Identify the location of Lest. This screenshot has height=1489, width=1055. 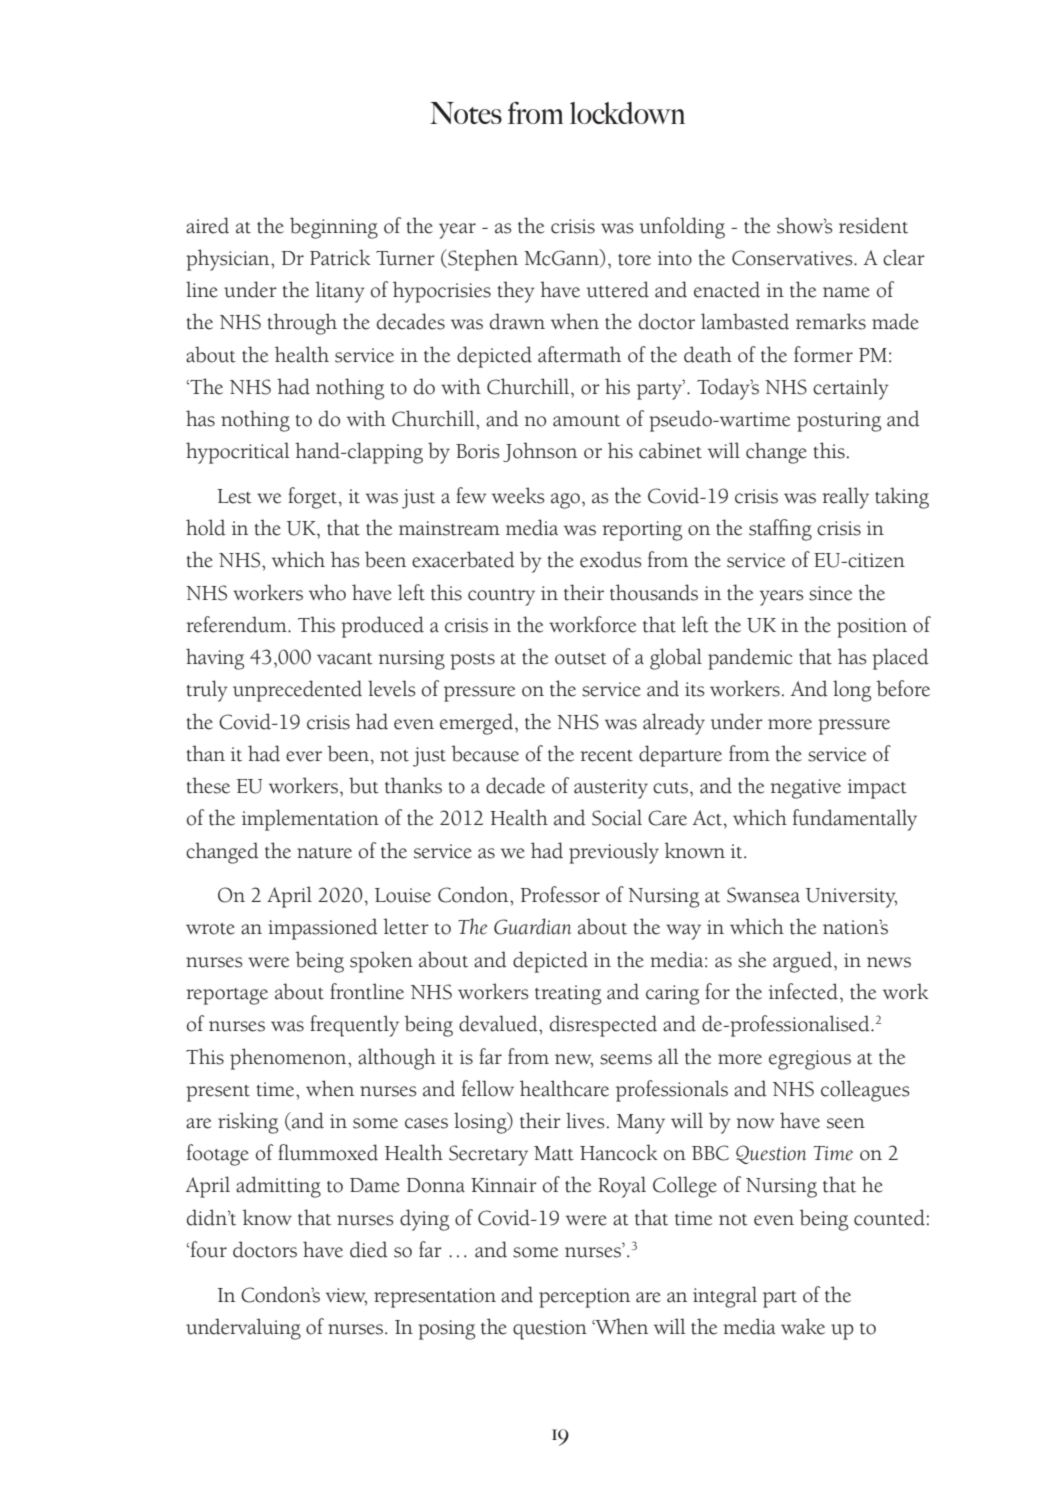
(234, 496).
